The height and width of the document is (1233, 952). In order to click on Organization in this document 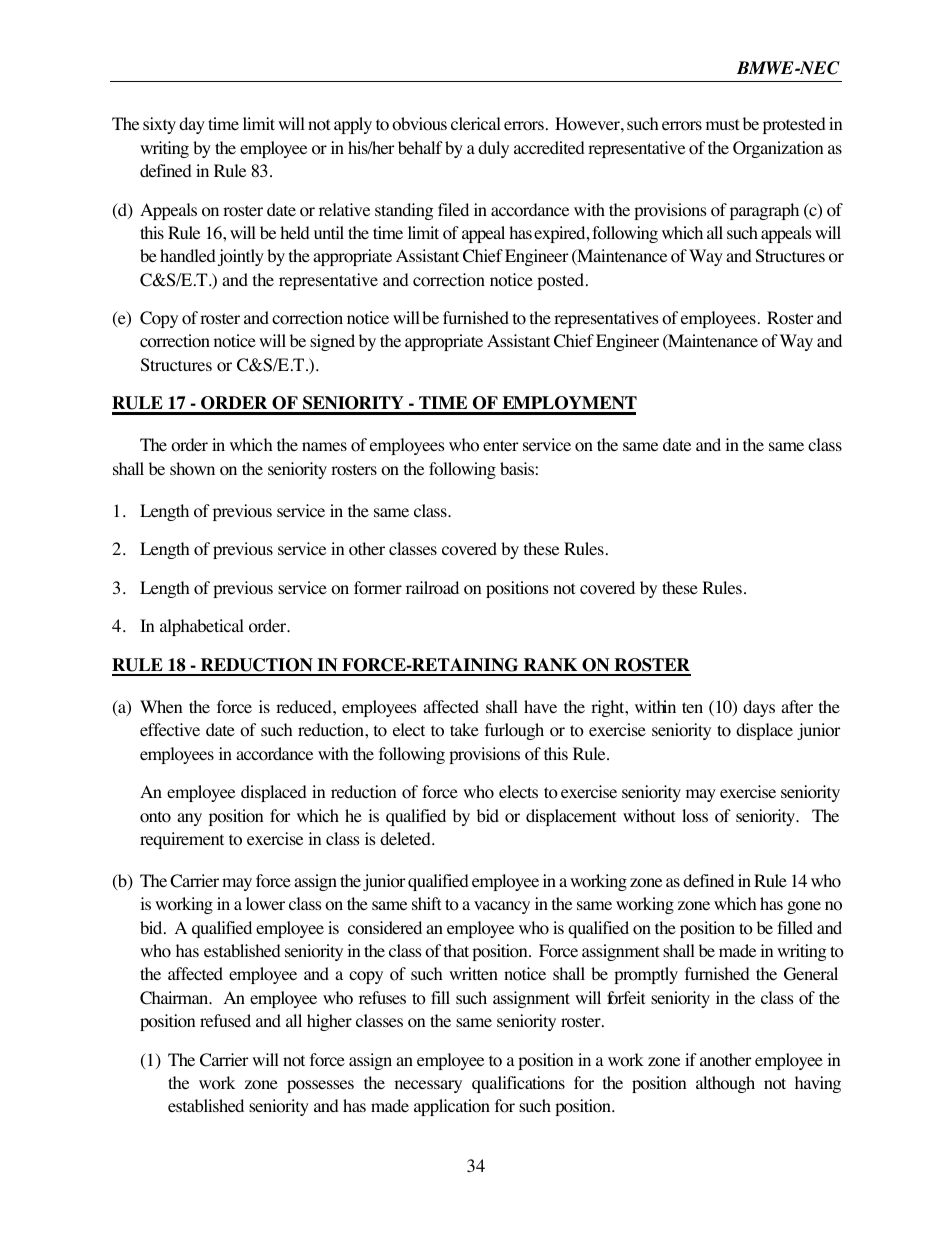, I will do `click(778, 149)`.
